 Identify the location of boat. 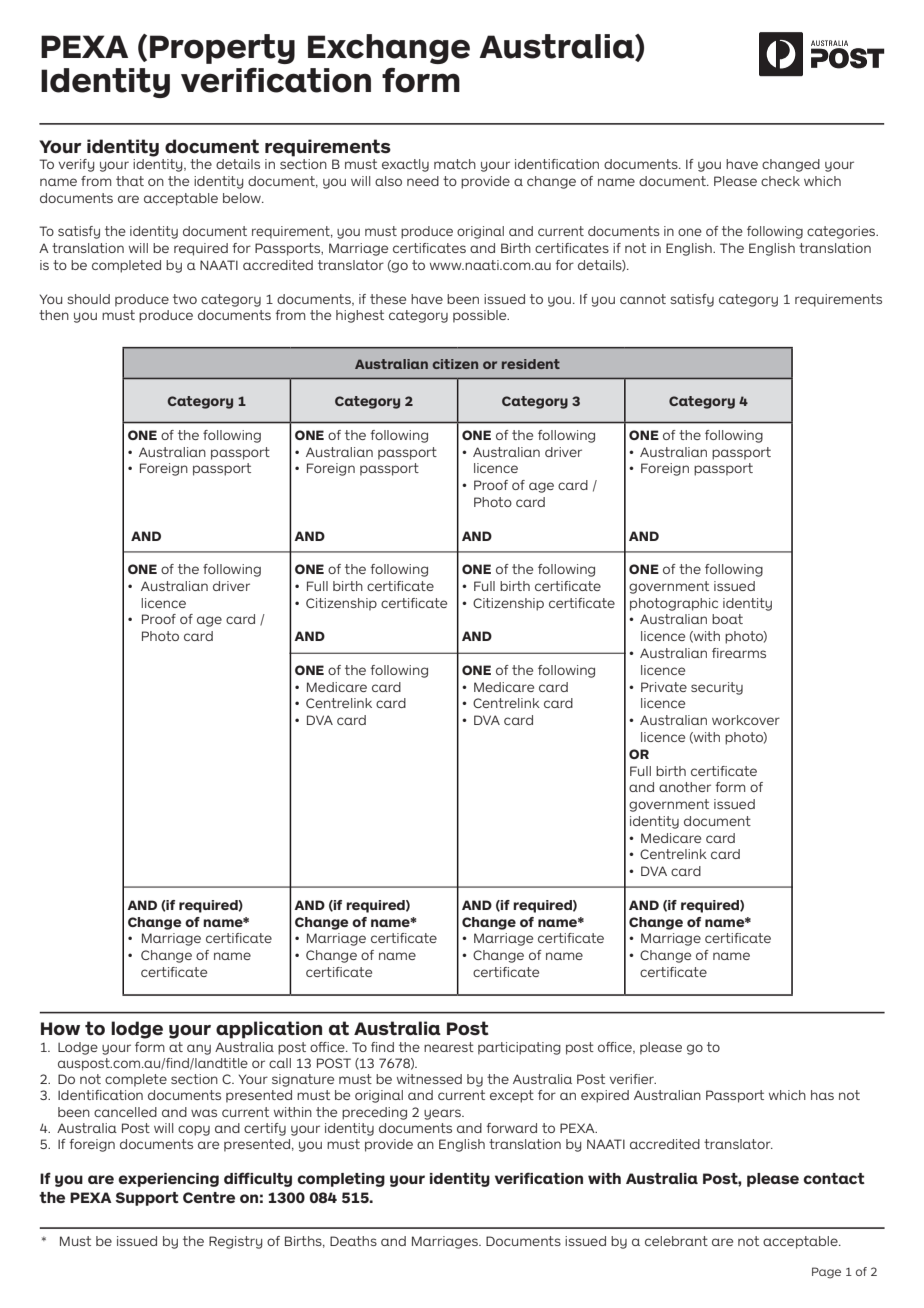
(727, 619).
